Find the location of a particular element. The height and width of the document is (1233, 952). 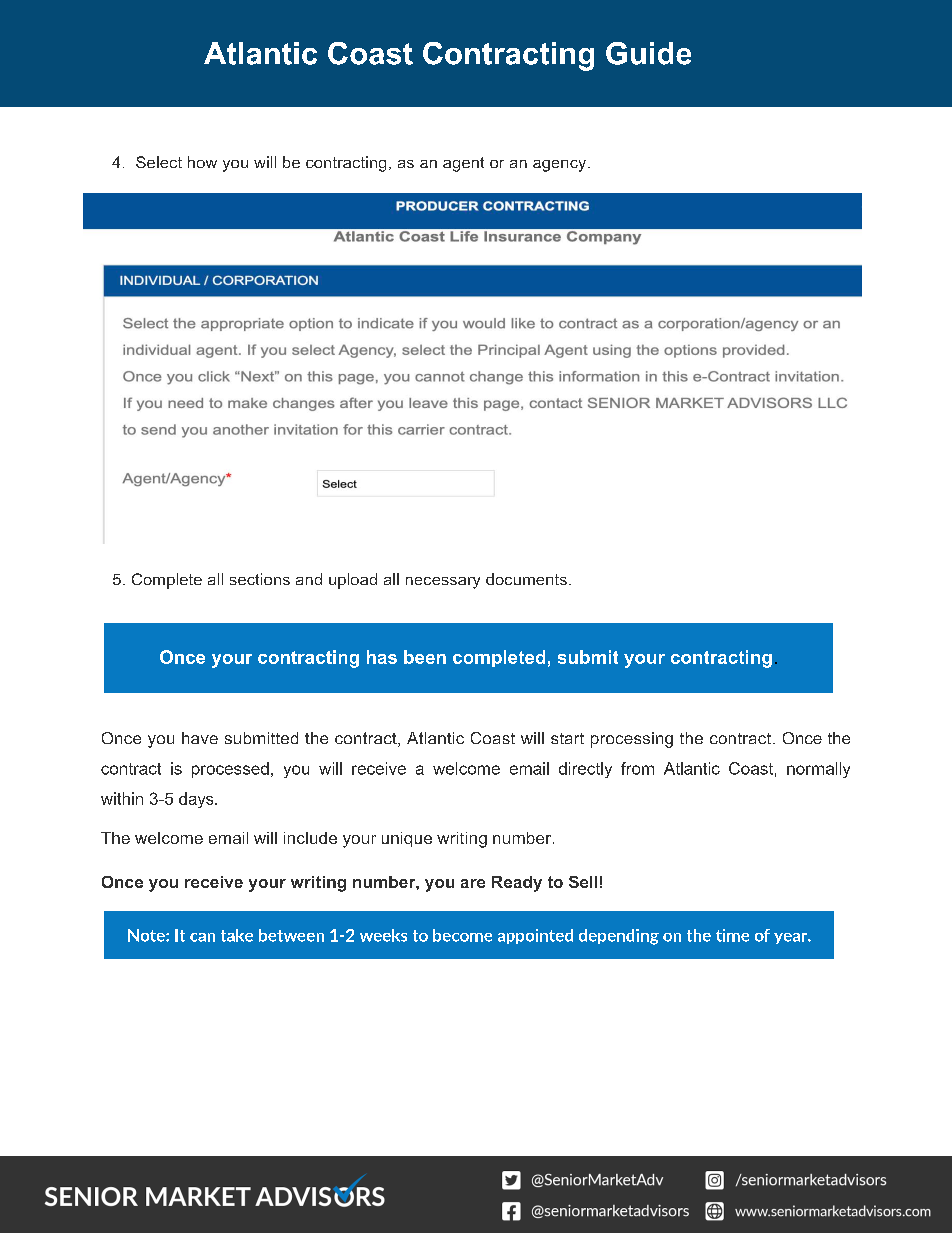

how is located at coordinates (202, 162).
